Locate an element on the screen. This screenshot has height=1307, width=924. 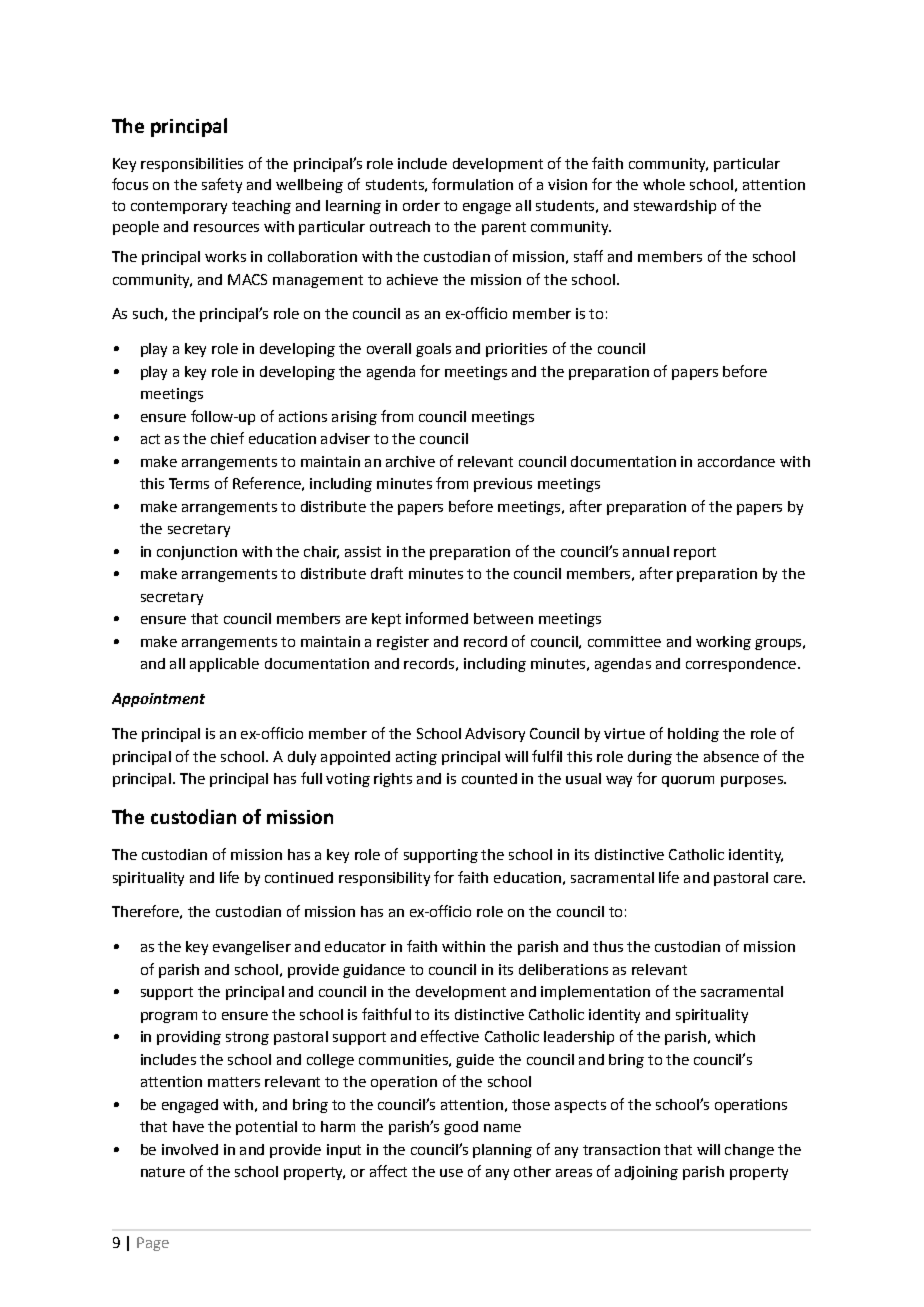
quorum is located at coordinates (688, 781).
